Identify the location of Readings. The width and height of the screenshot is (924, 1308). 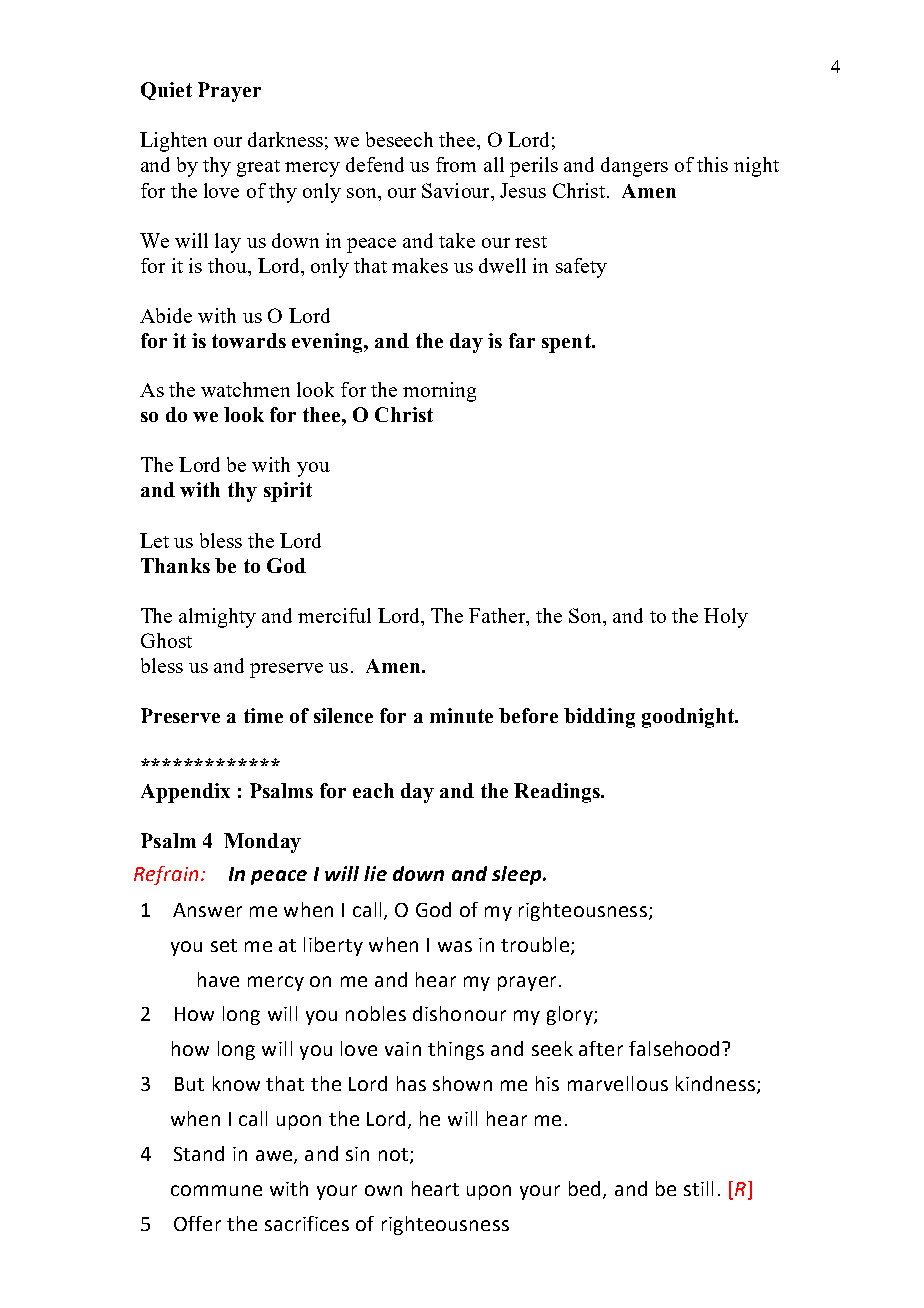
(558, 793).
